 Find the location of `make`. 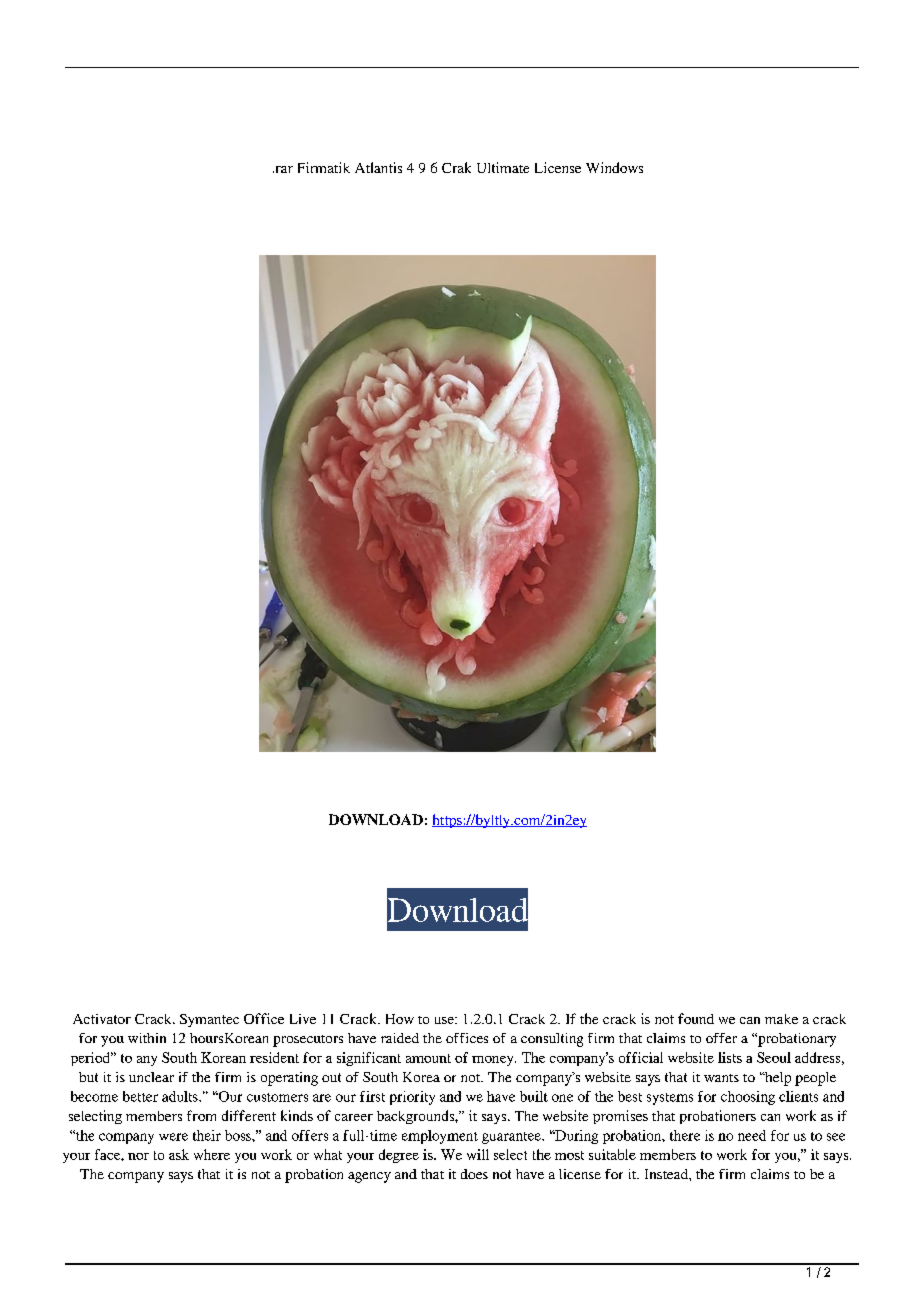

make is located at coordinates (781, 1019).
